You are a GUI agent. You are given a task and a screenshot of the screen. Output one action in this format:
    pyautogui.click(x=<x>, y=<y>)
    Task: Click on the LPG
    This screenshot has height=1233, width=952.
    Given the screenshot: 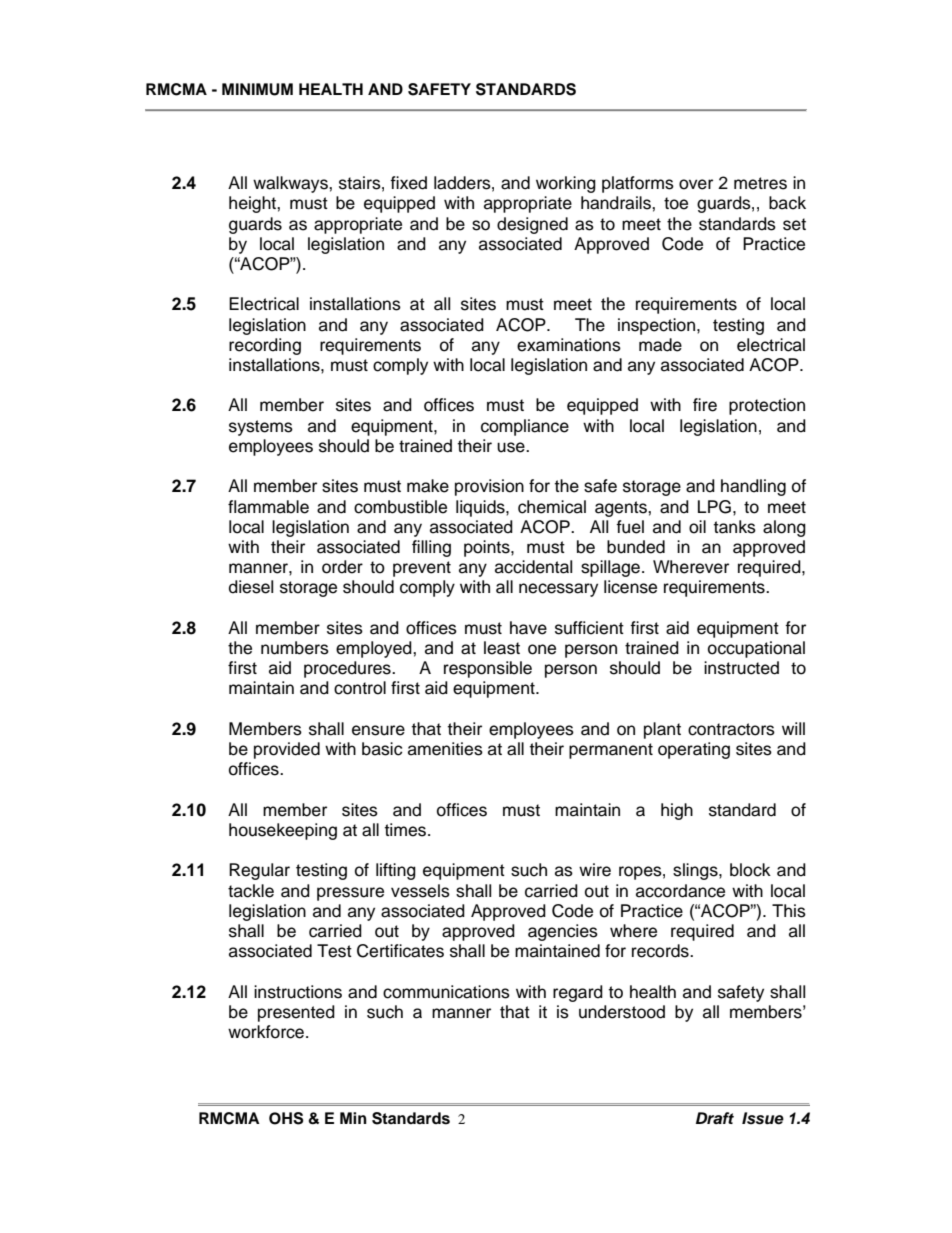 What is the action you would take?
    pyautogui.click(x=714, y=507)
